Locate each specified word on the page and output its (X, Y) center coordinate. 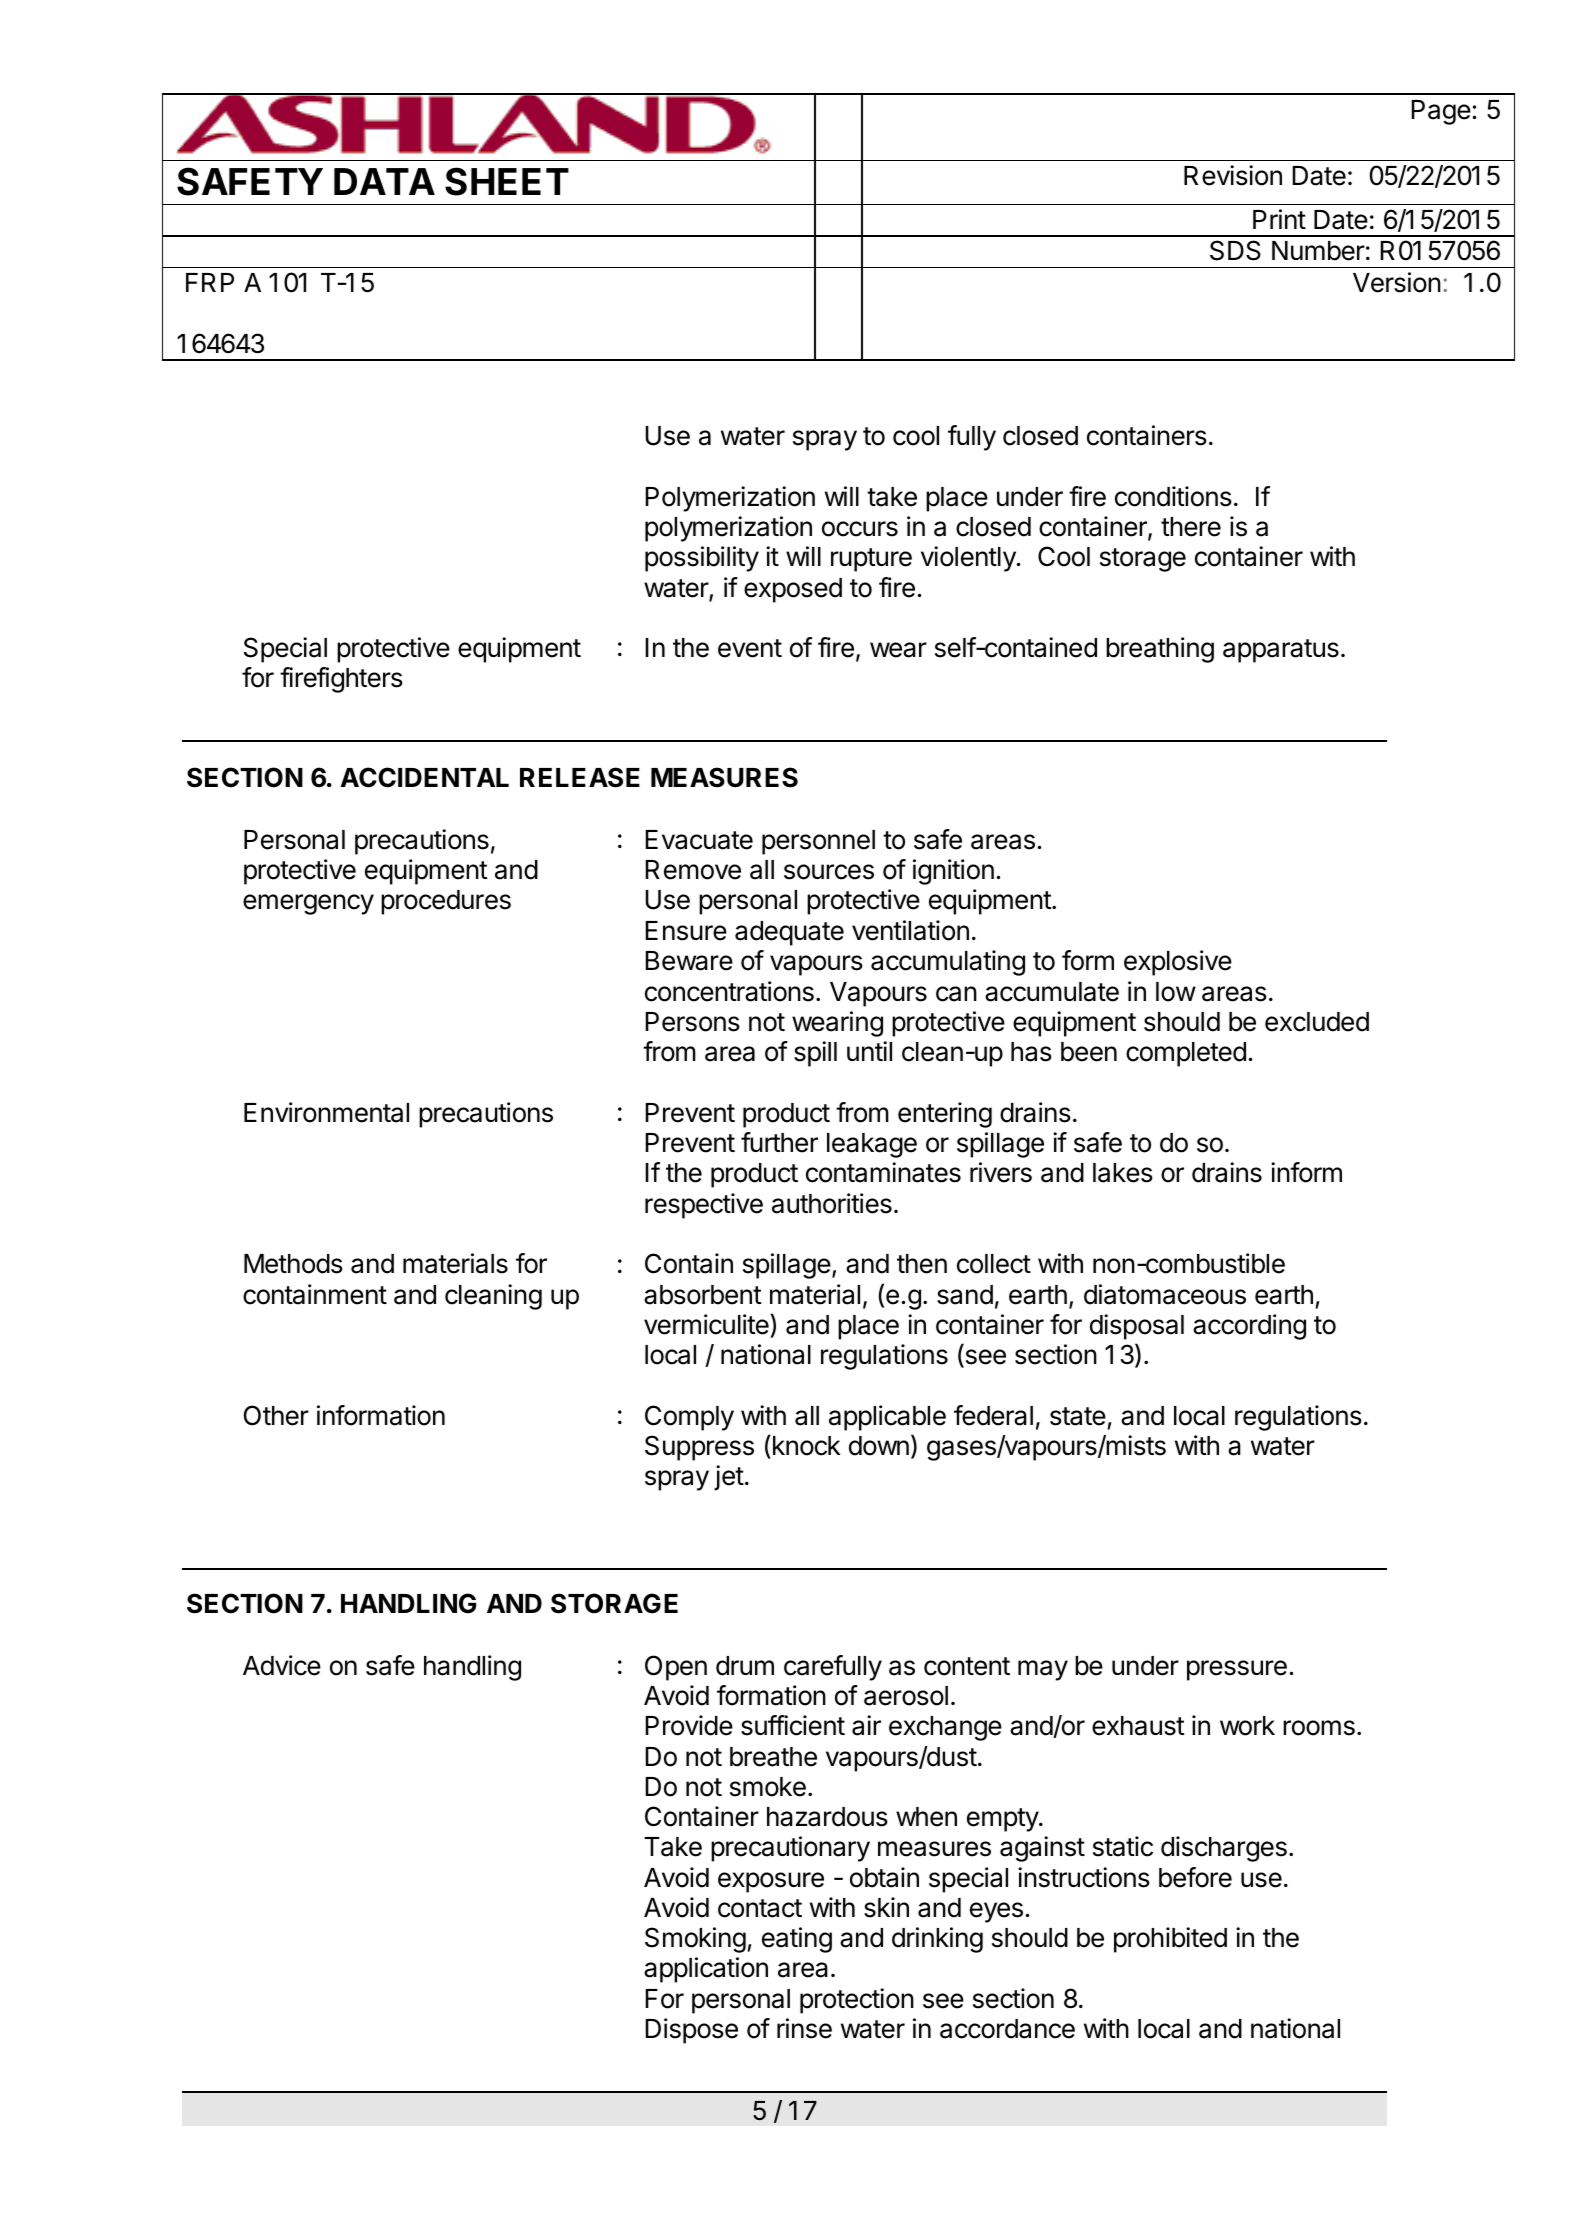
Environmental (326, 1112)
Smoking (695, 1940)
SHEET (507, 181)
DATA (384, 181)
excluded (1317, 1022)
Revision (1233, 175)
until (869, 1051)
